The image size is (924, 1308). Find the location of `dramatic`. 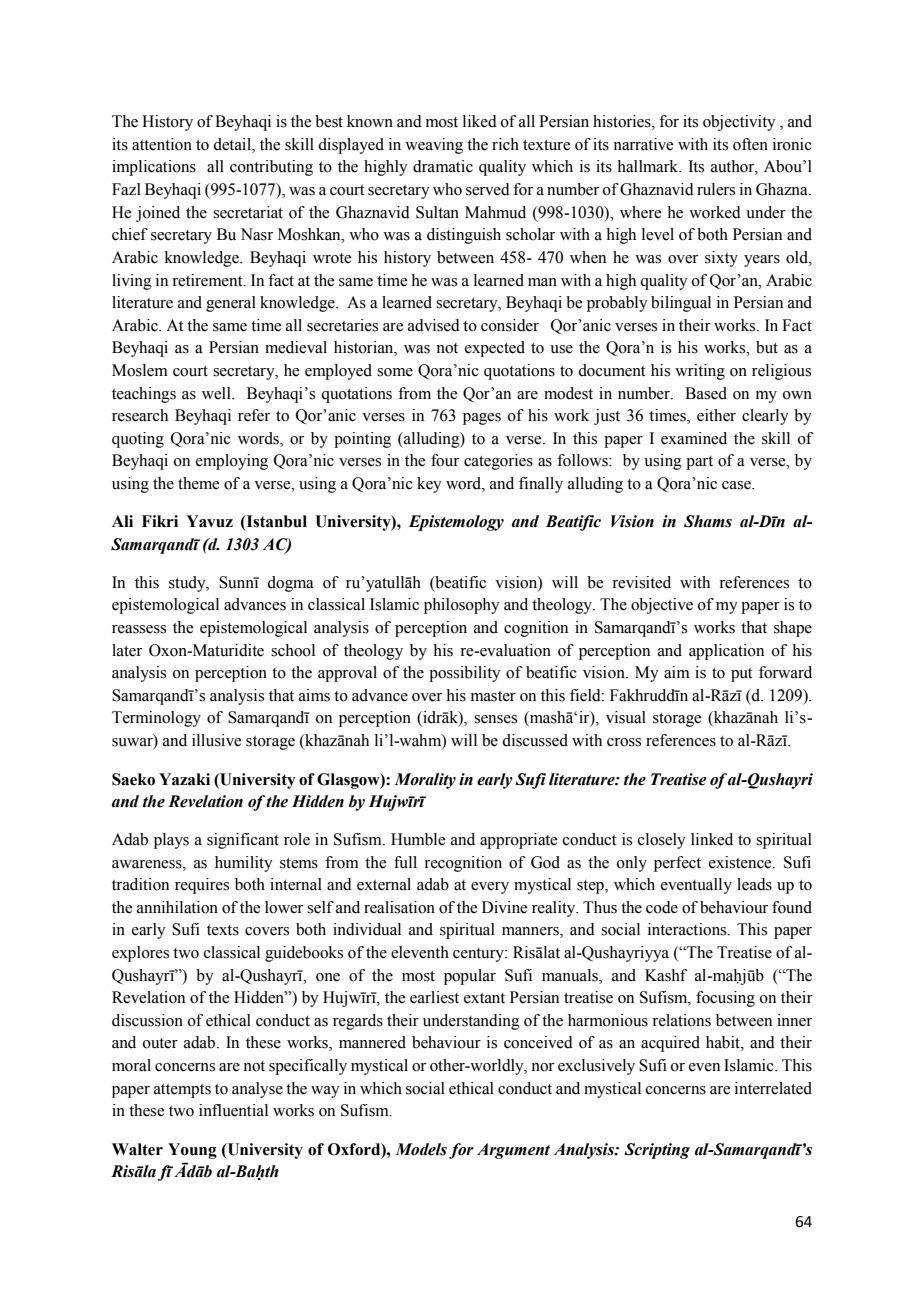

dramatic is located at coordinates (443, 166).
